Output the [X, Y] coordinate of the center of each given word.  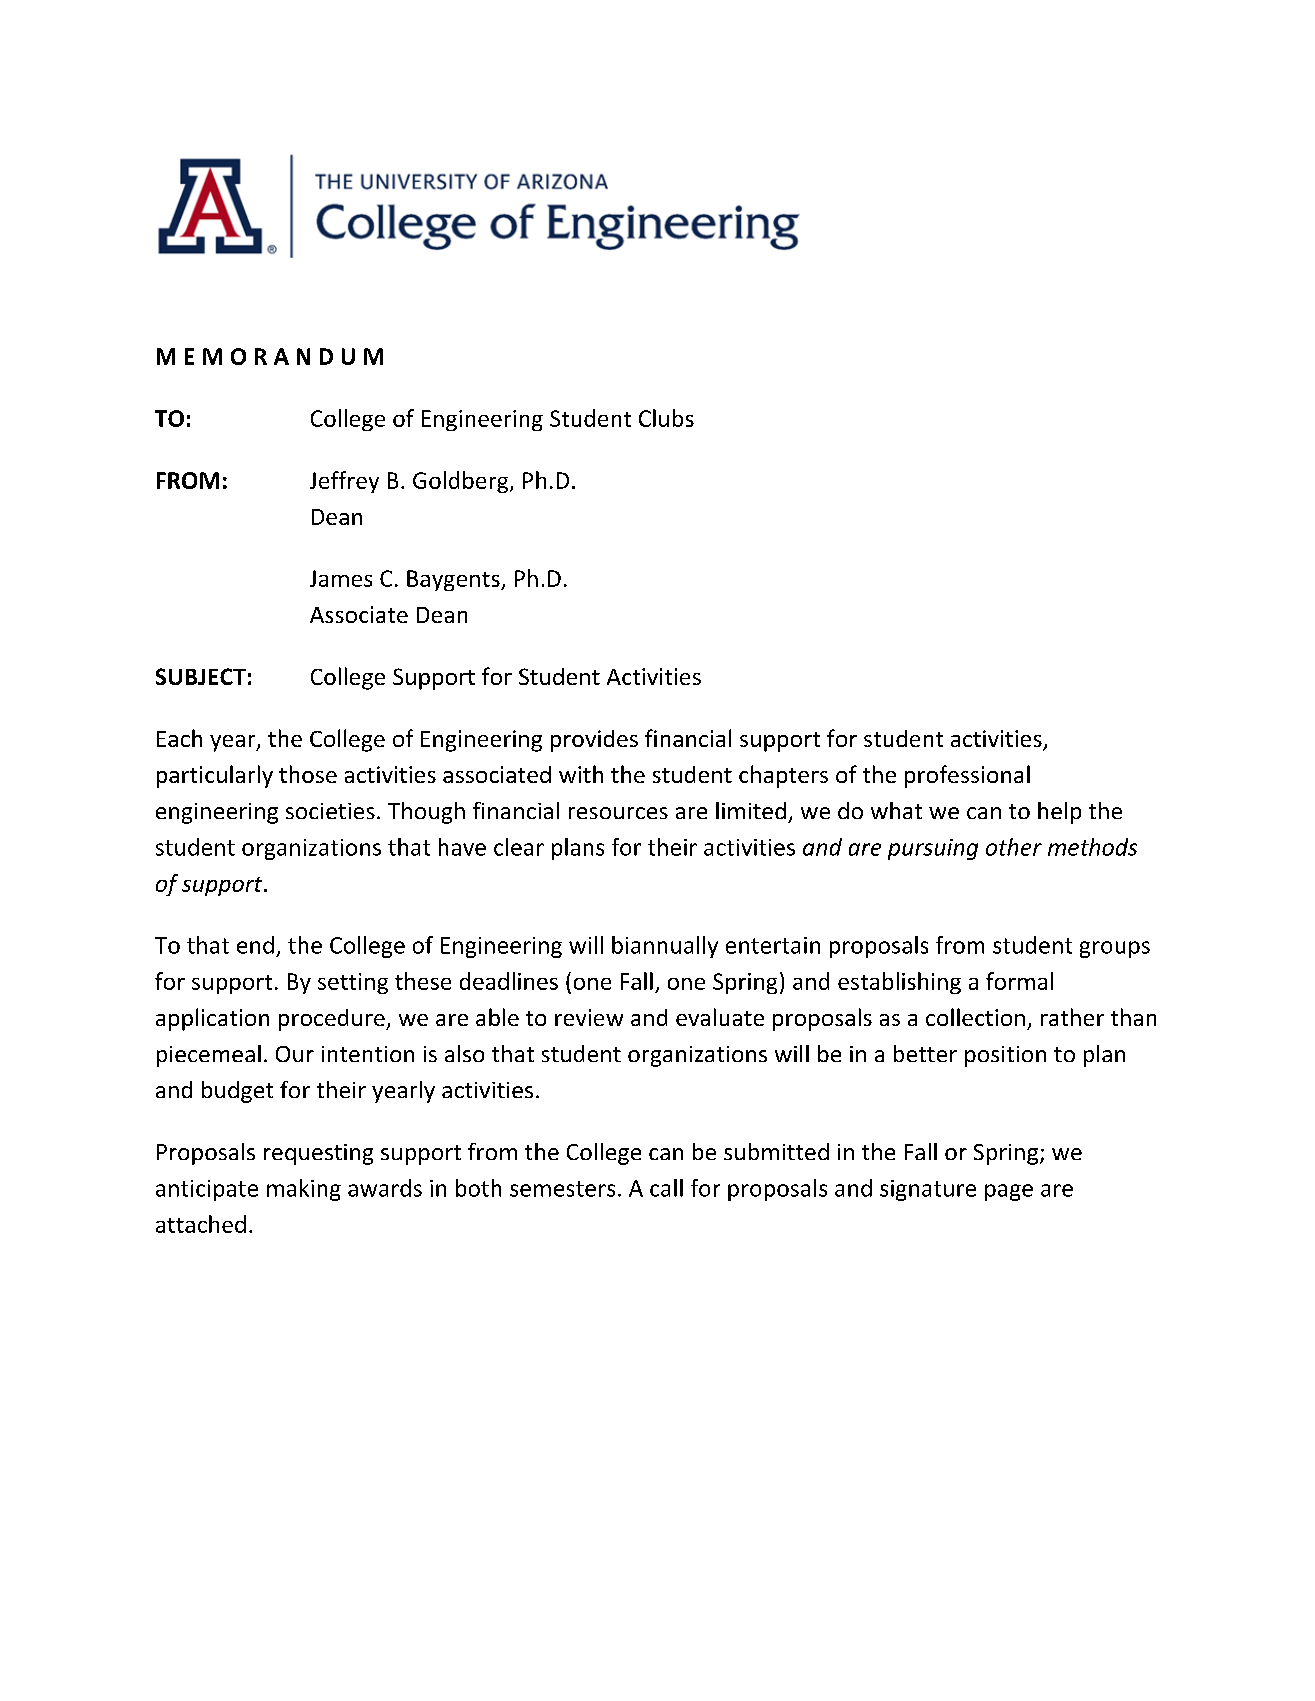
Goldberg [460, 482]
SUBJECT [201, 676]
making [304, 1190]
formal [1019, 981]
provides [594, 741]
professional [967, 776]
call [666, 1188]
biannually [665, 947]
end [255, 945]
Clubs [666, 418]
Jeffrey [344, 482]
